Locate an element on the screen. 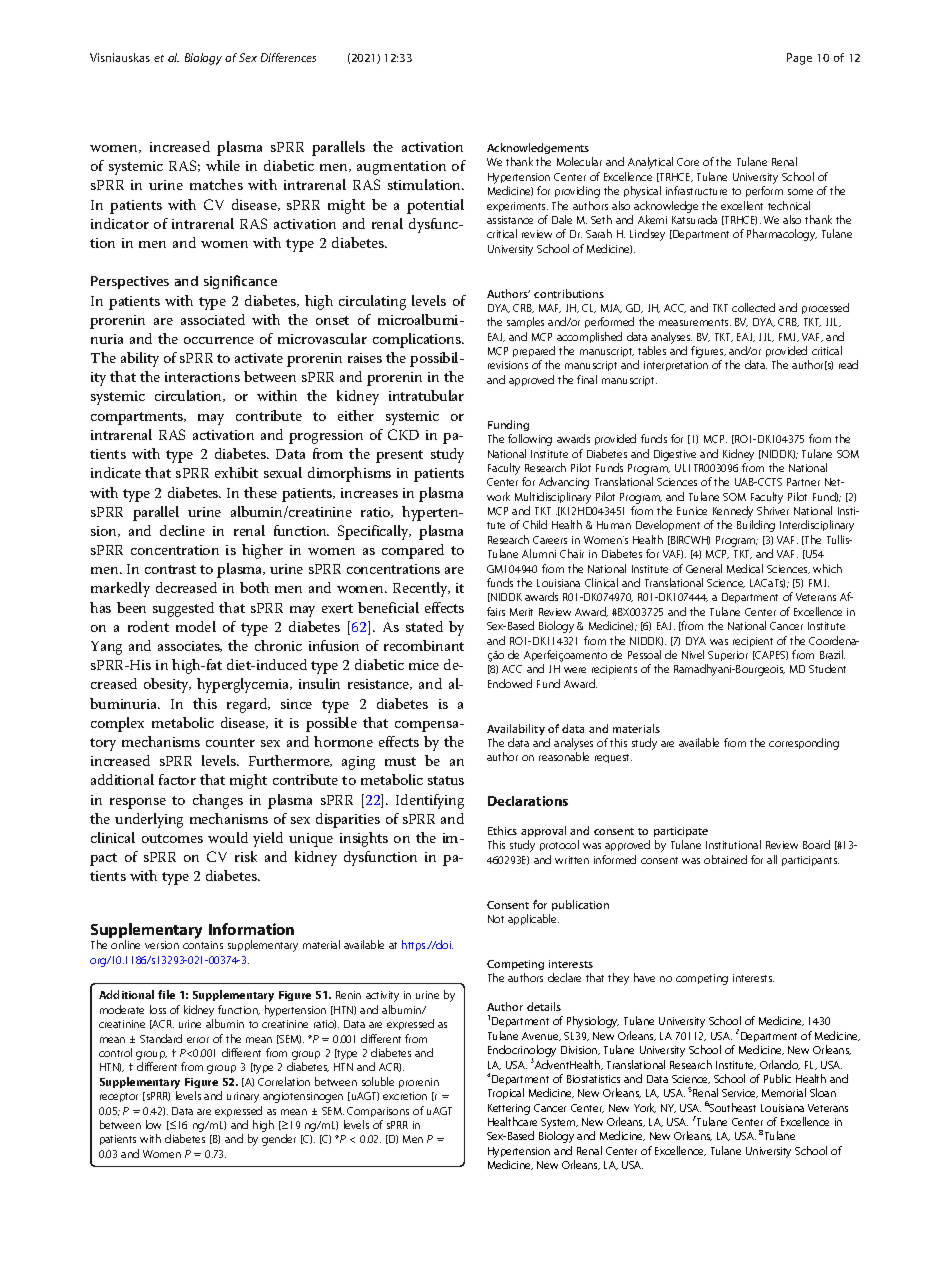  collected is located at coordinates (753, 307).
